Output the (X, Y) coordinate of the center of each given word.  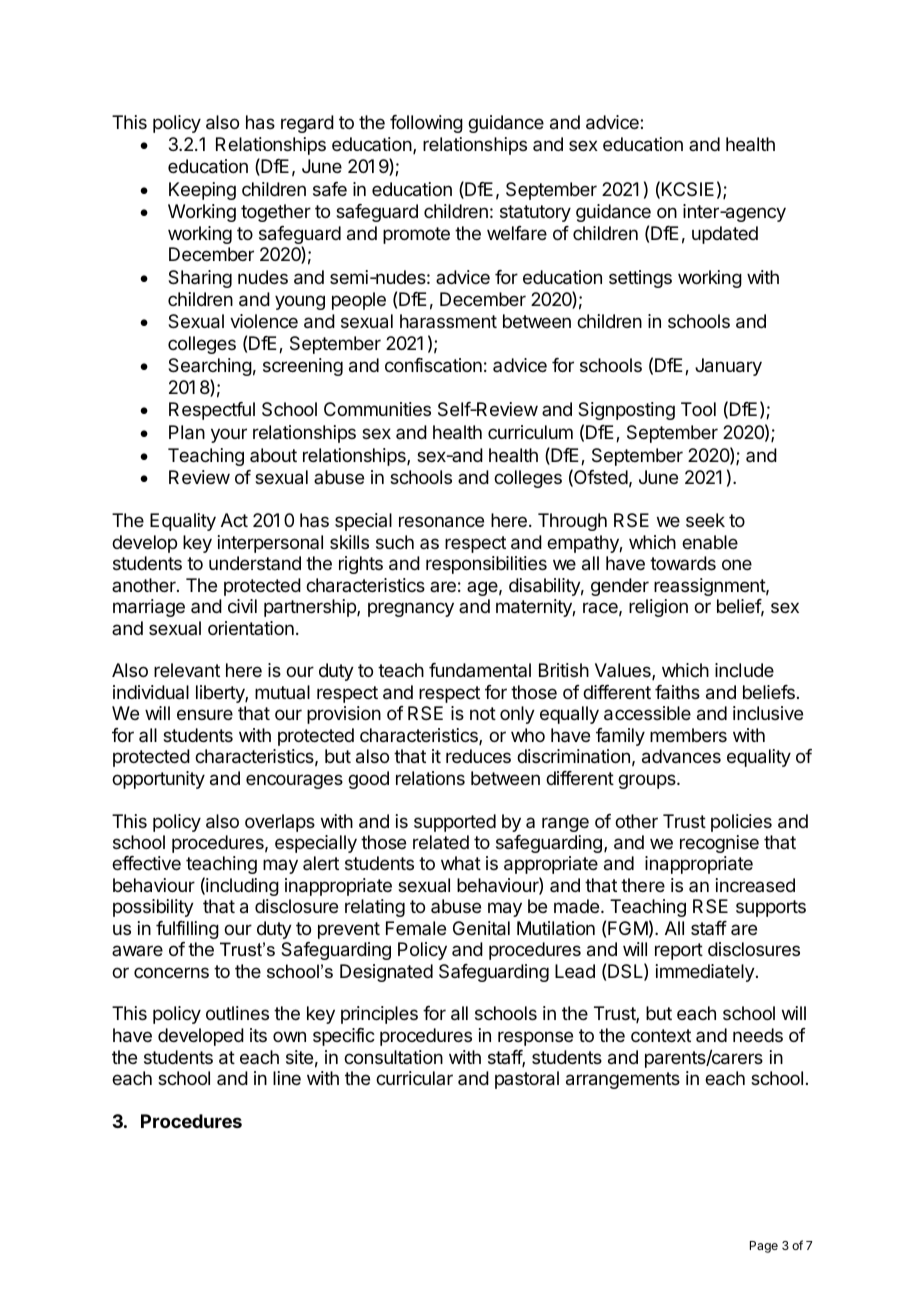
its (258, 1035)
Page (764, 1247)
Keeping (202, 191)
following (426, 124)
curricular (414, 1078)
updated (725, 235)
